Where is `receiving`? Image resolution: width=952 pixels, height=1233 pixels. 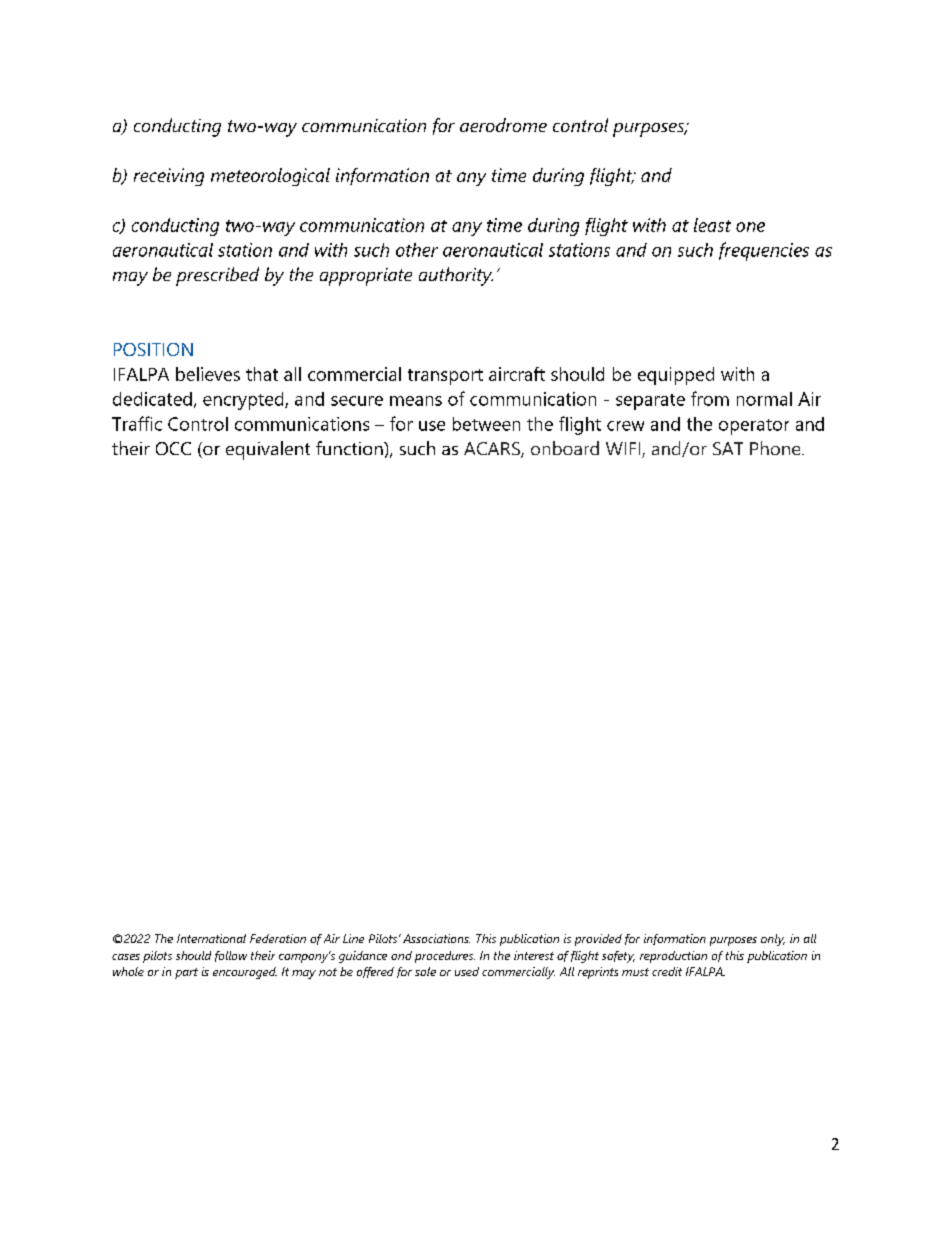
receiving is located at coordinates (169, 177).
